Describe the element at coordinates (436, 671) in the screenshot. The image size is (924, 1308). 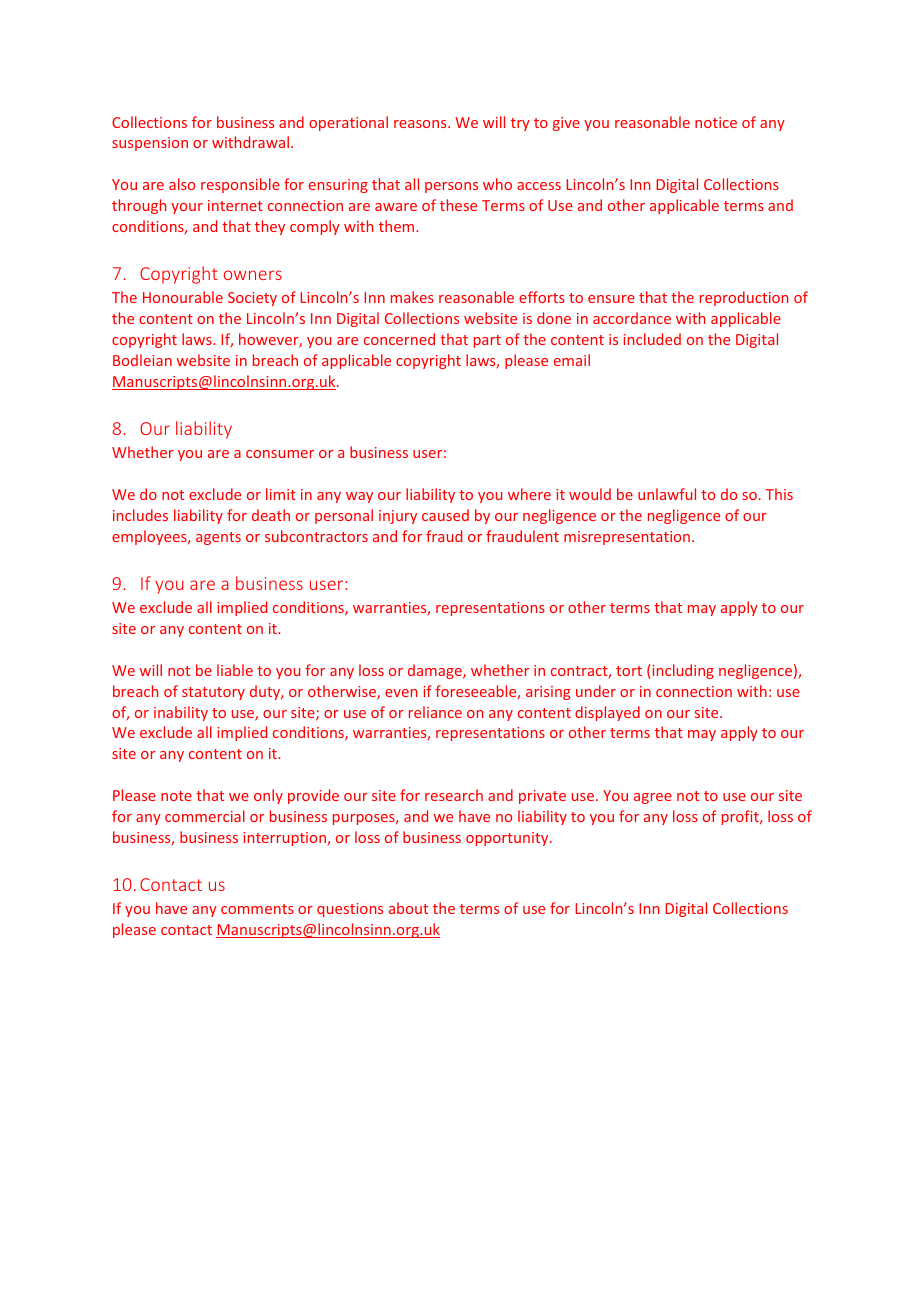
I see `damage` at that location.
